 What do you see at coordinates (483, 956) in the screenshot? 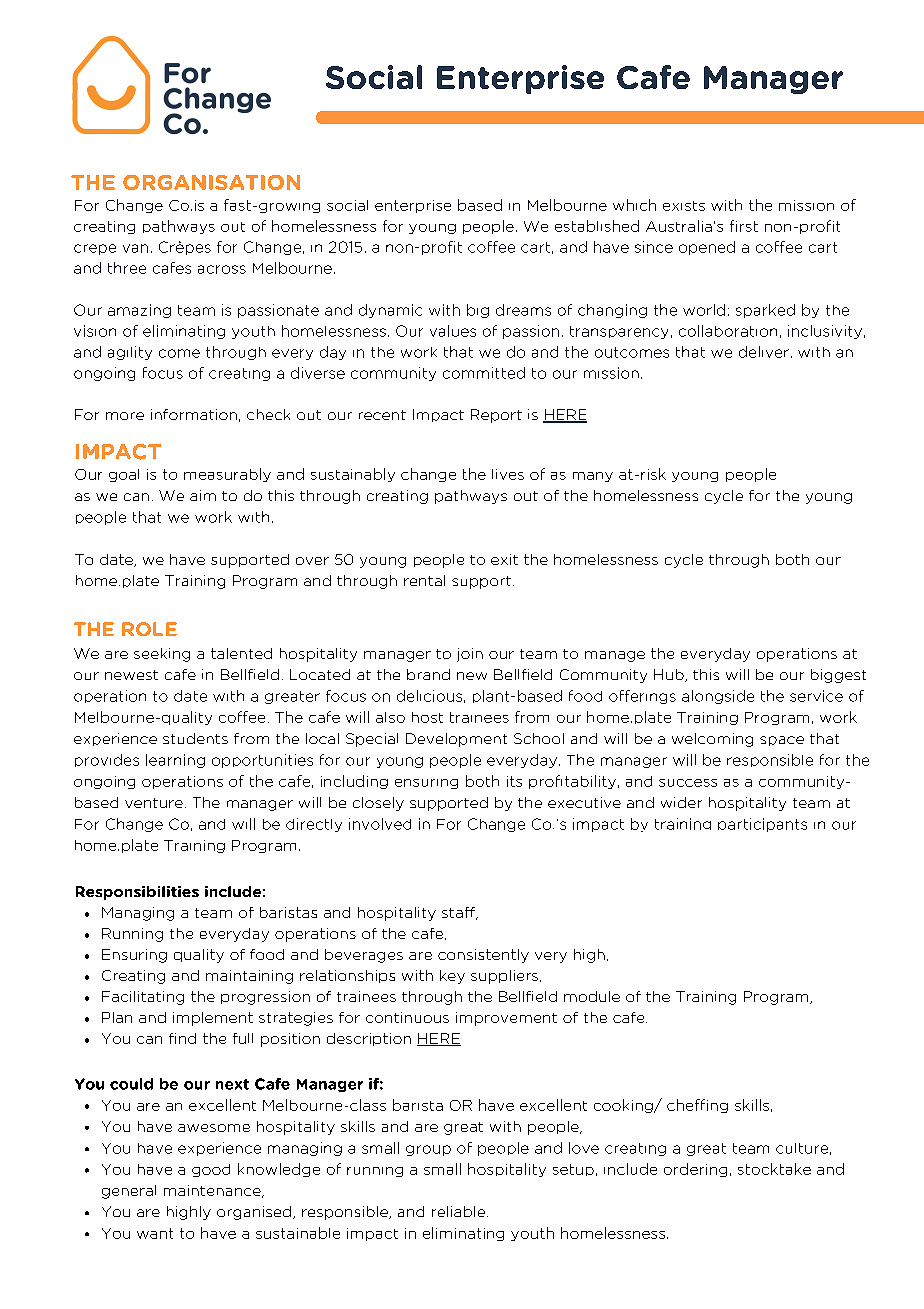
I see `consistently` at bounding box center [483, 956].
